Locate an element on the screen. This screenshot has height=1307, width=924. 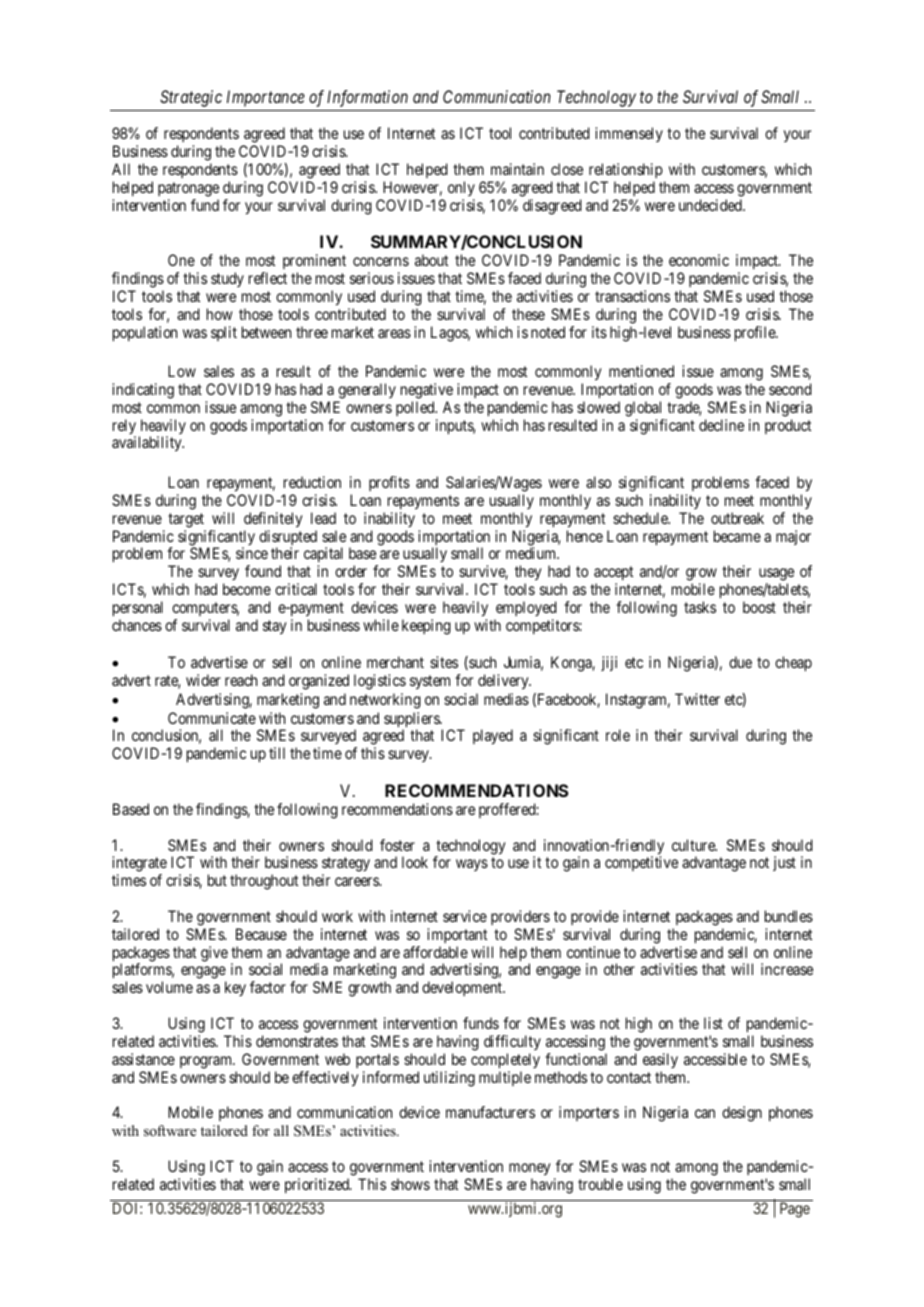
sites is located at coordinates (444, 662).
